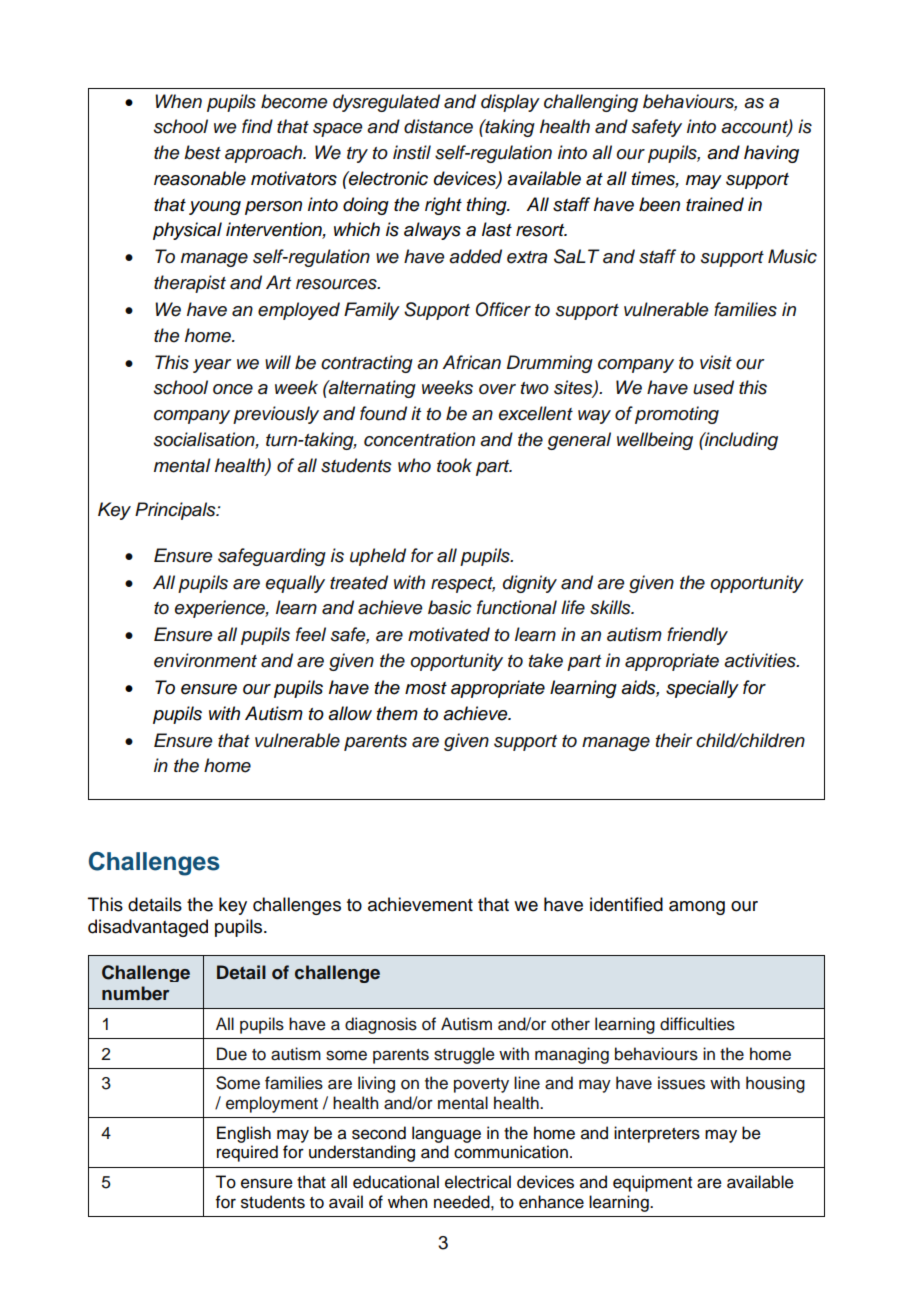 This page has height=1308, width=924. What do you see at coordinates (381, 1025) in the page?
I see `diagnosis` at bounding box center [381, 1025].
